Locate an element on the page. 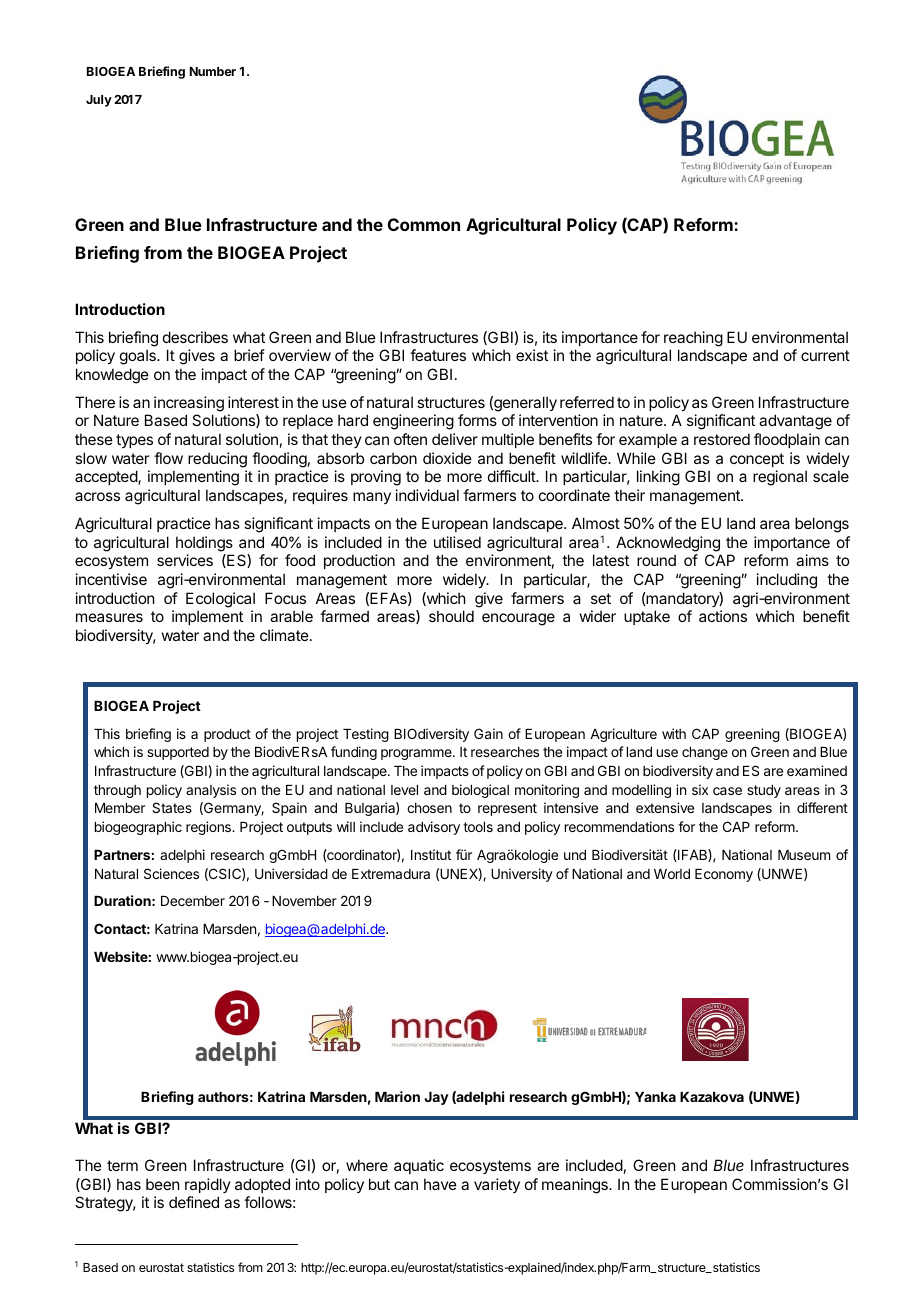 The width and height of the image is (924, 1308). holdings is located at coordinates (204, 544).
